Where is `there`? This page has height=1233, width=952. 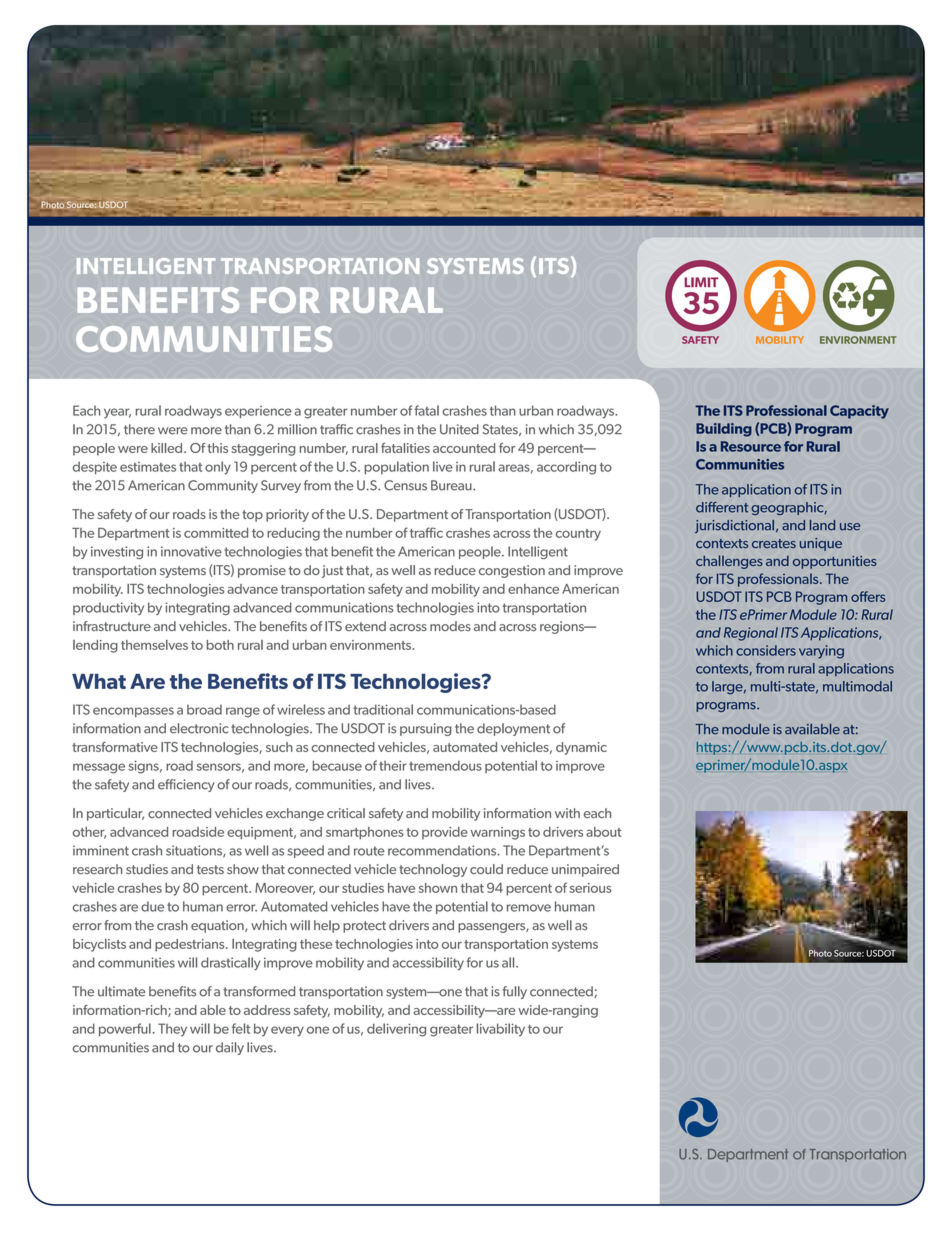 there is located at coordinates (139, 429).
